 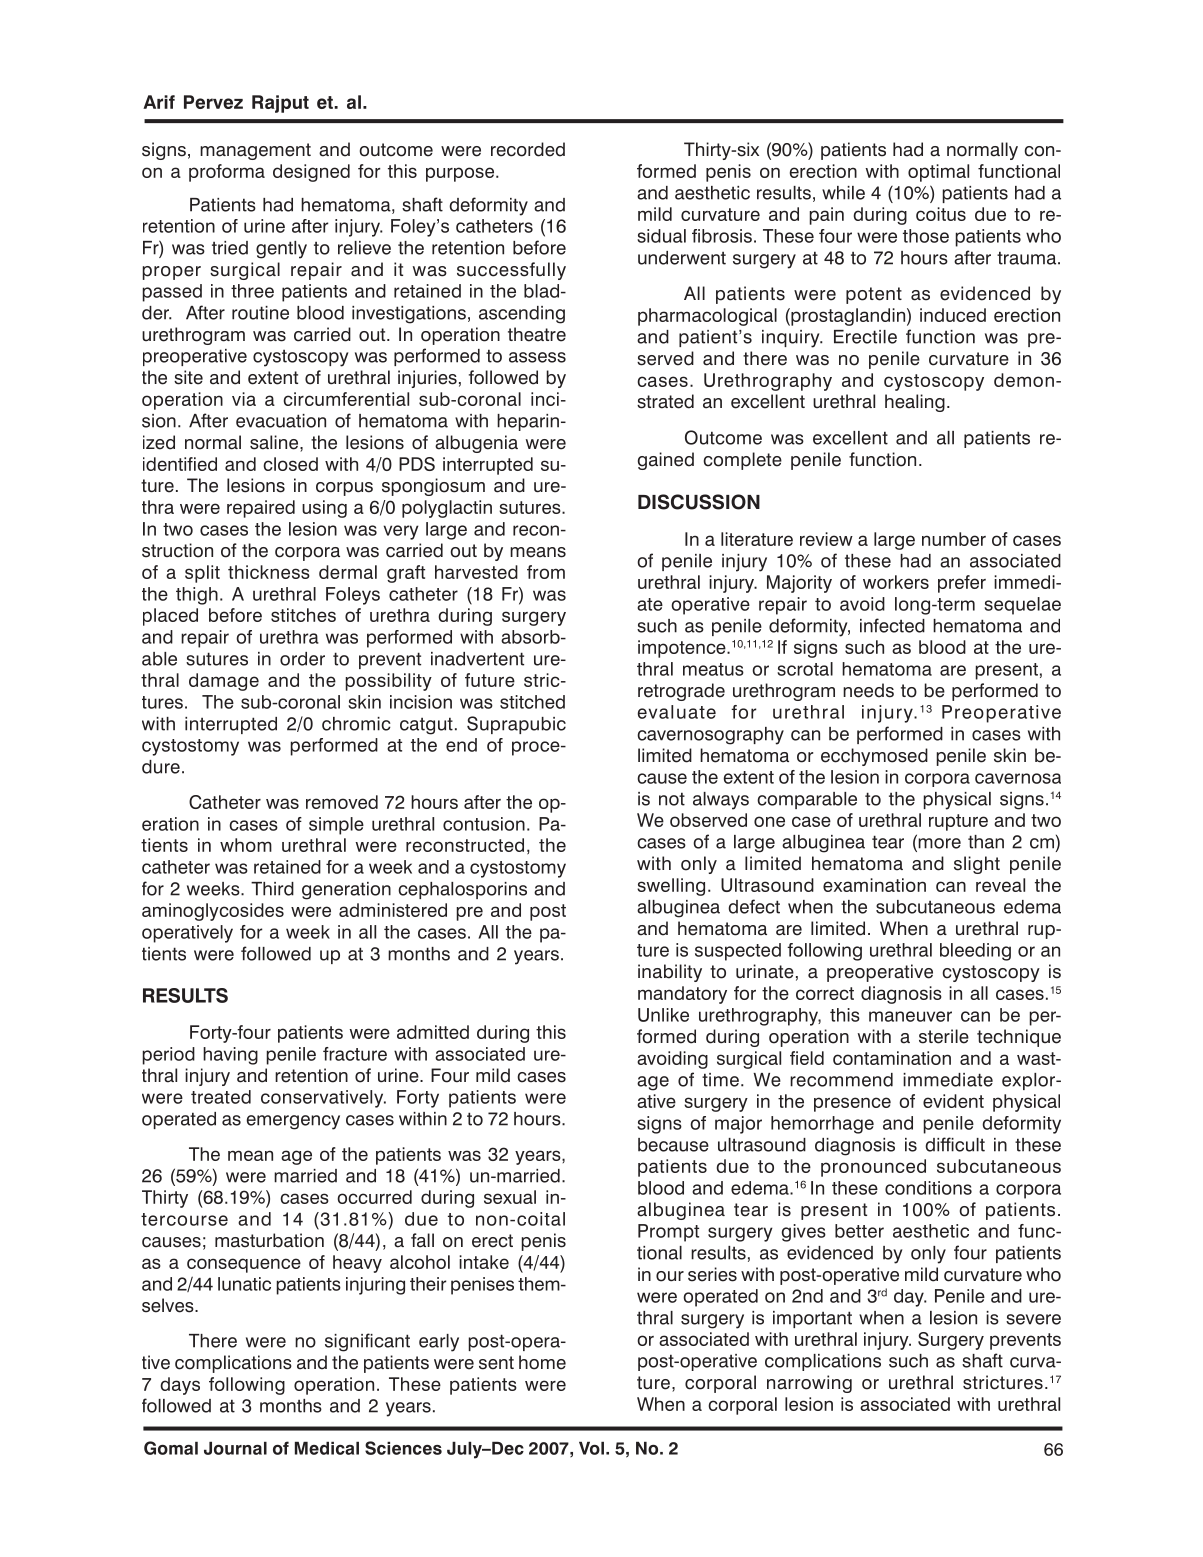 I want to click on not, so click(x=672, y=799).
